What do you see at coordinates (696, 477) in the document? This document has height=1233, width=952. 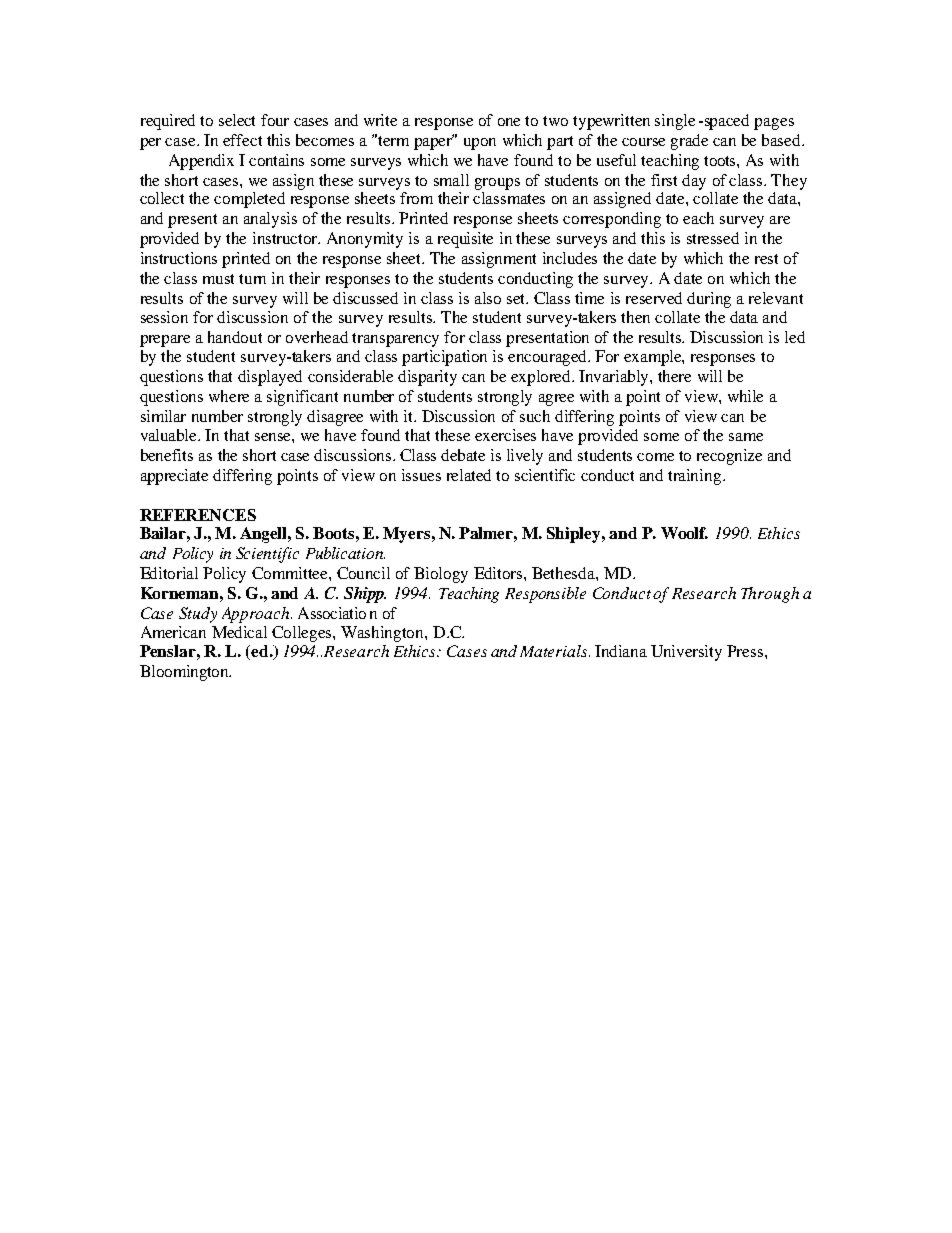 I see `training` at bounding box center [696, 477].
